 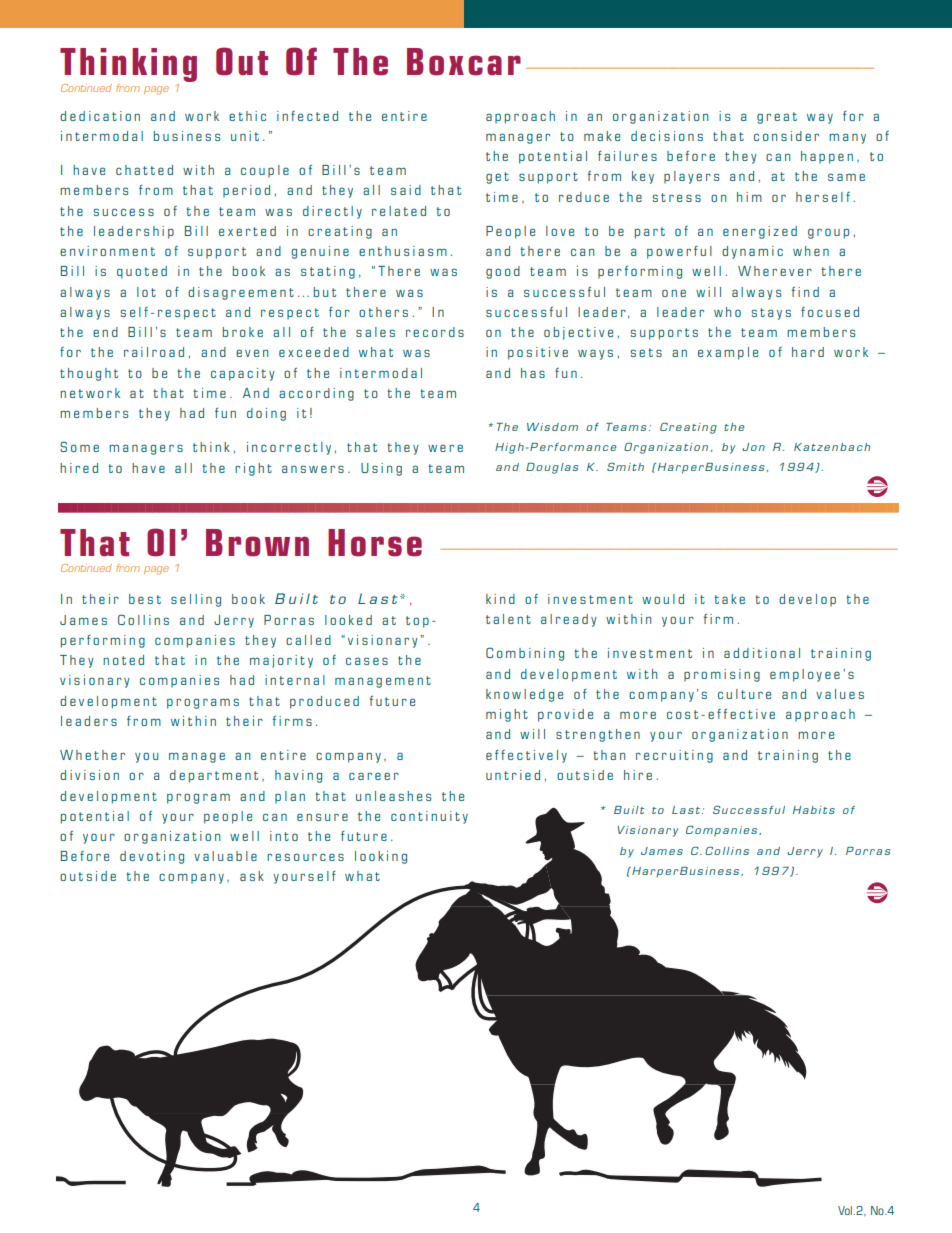 I want to click on continuity, so click(x=429, y=817).
